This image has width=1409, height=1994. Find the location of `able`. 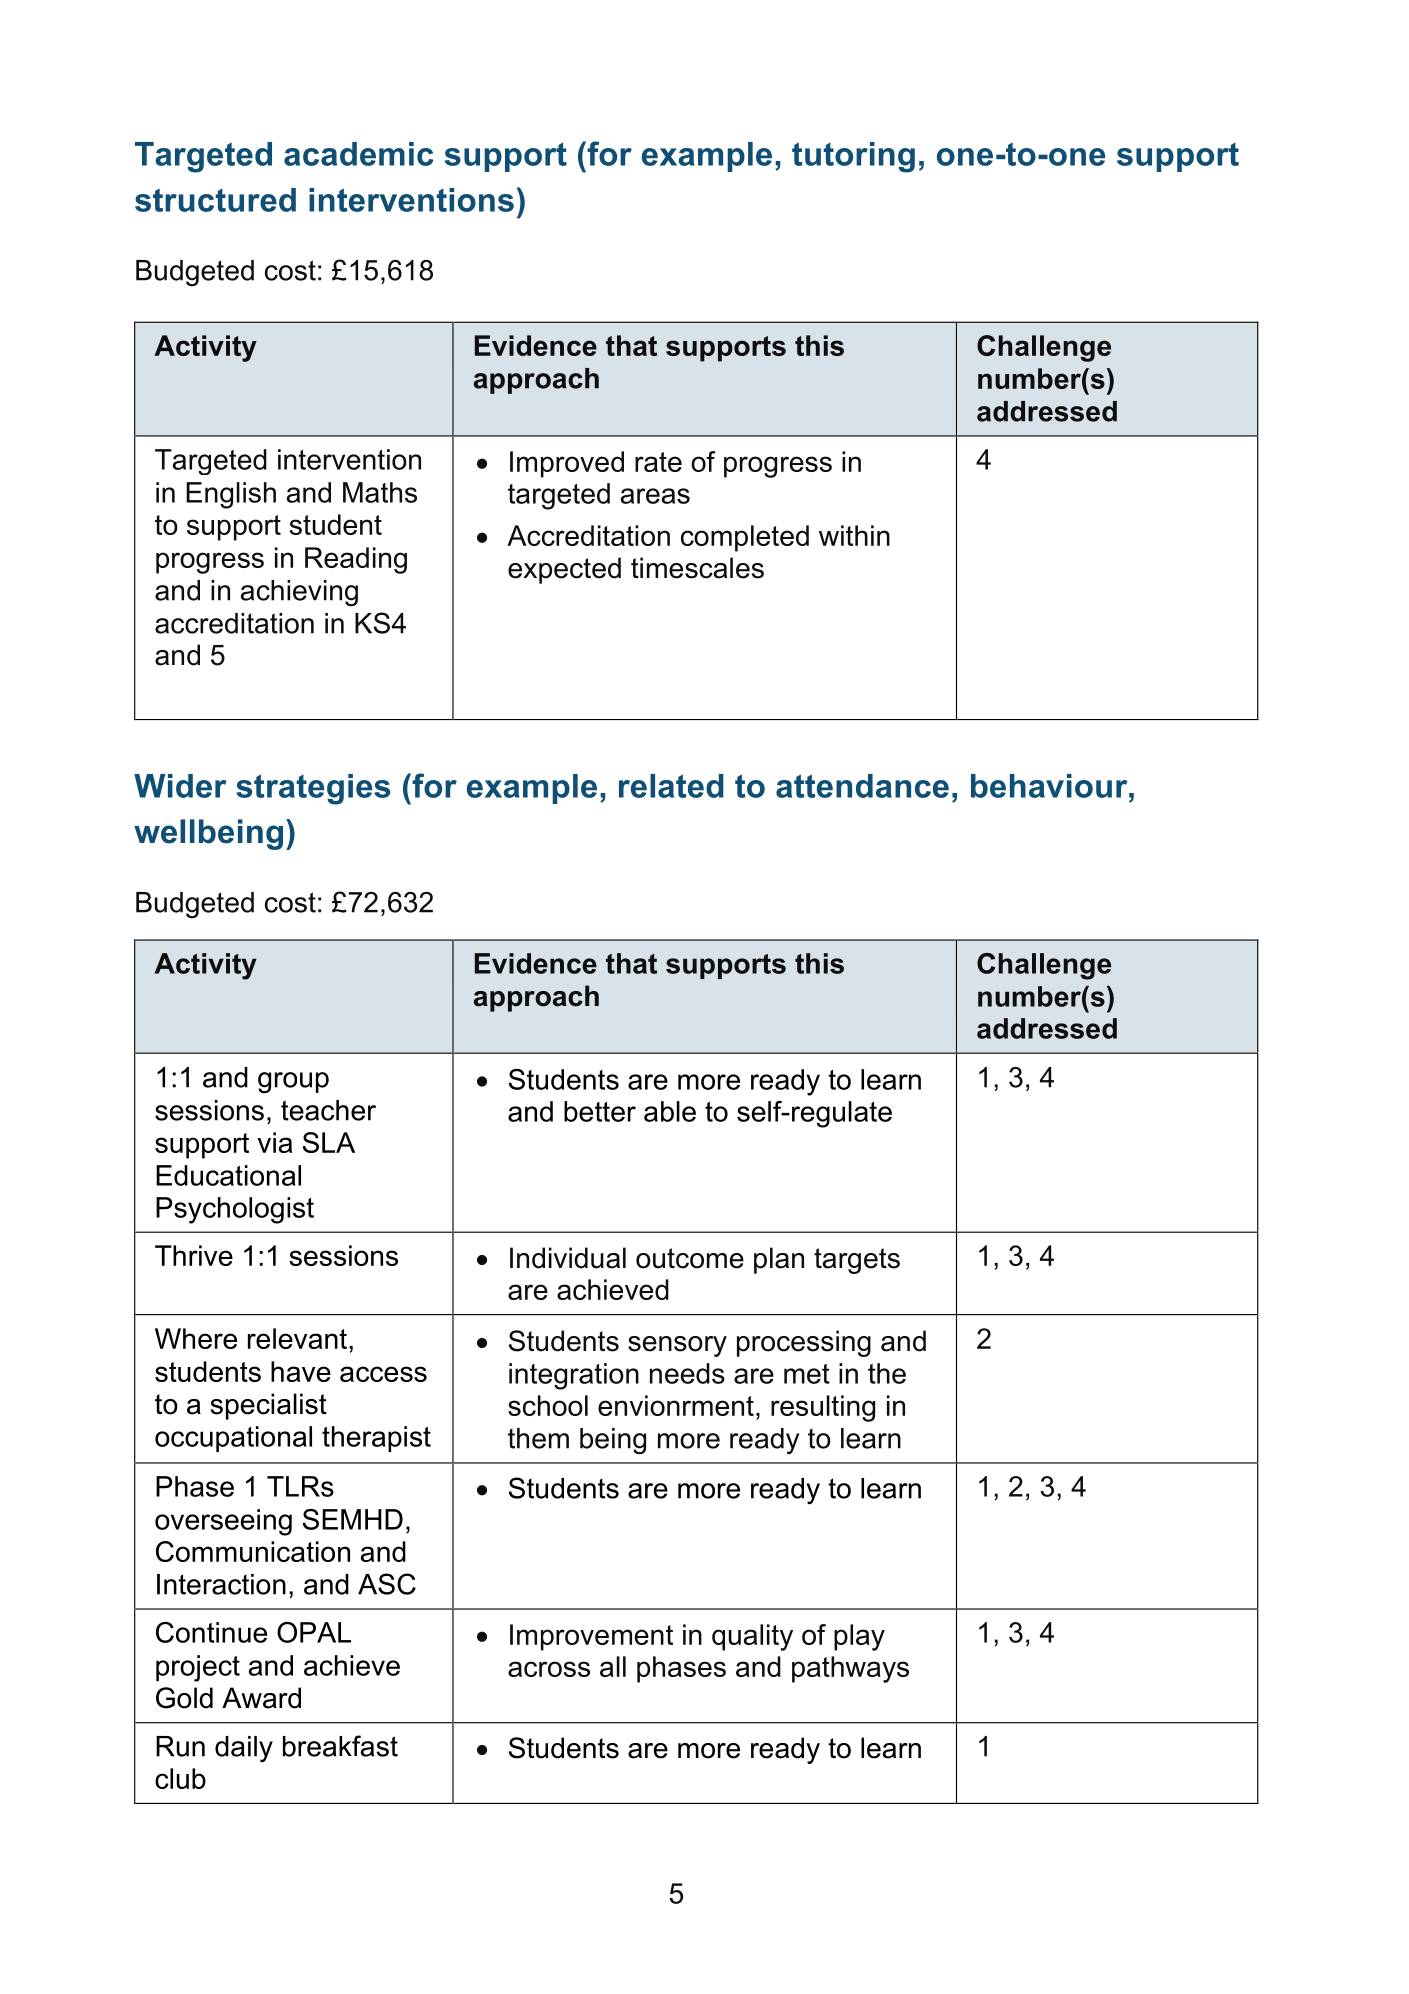

able is located at coordinates (670, 1111).
